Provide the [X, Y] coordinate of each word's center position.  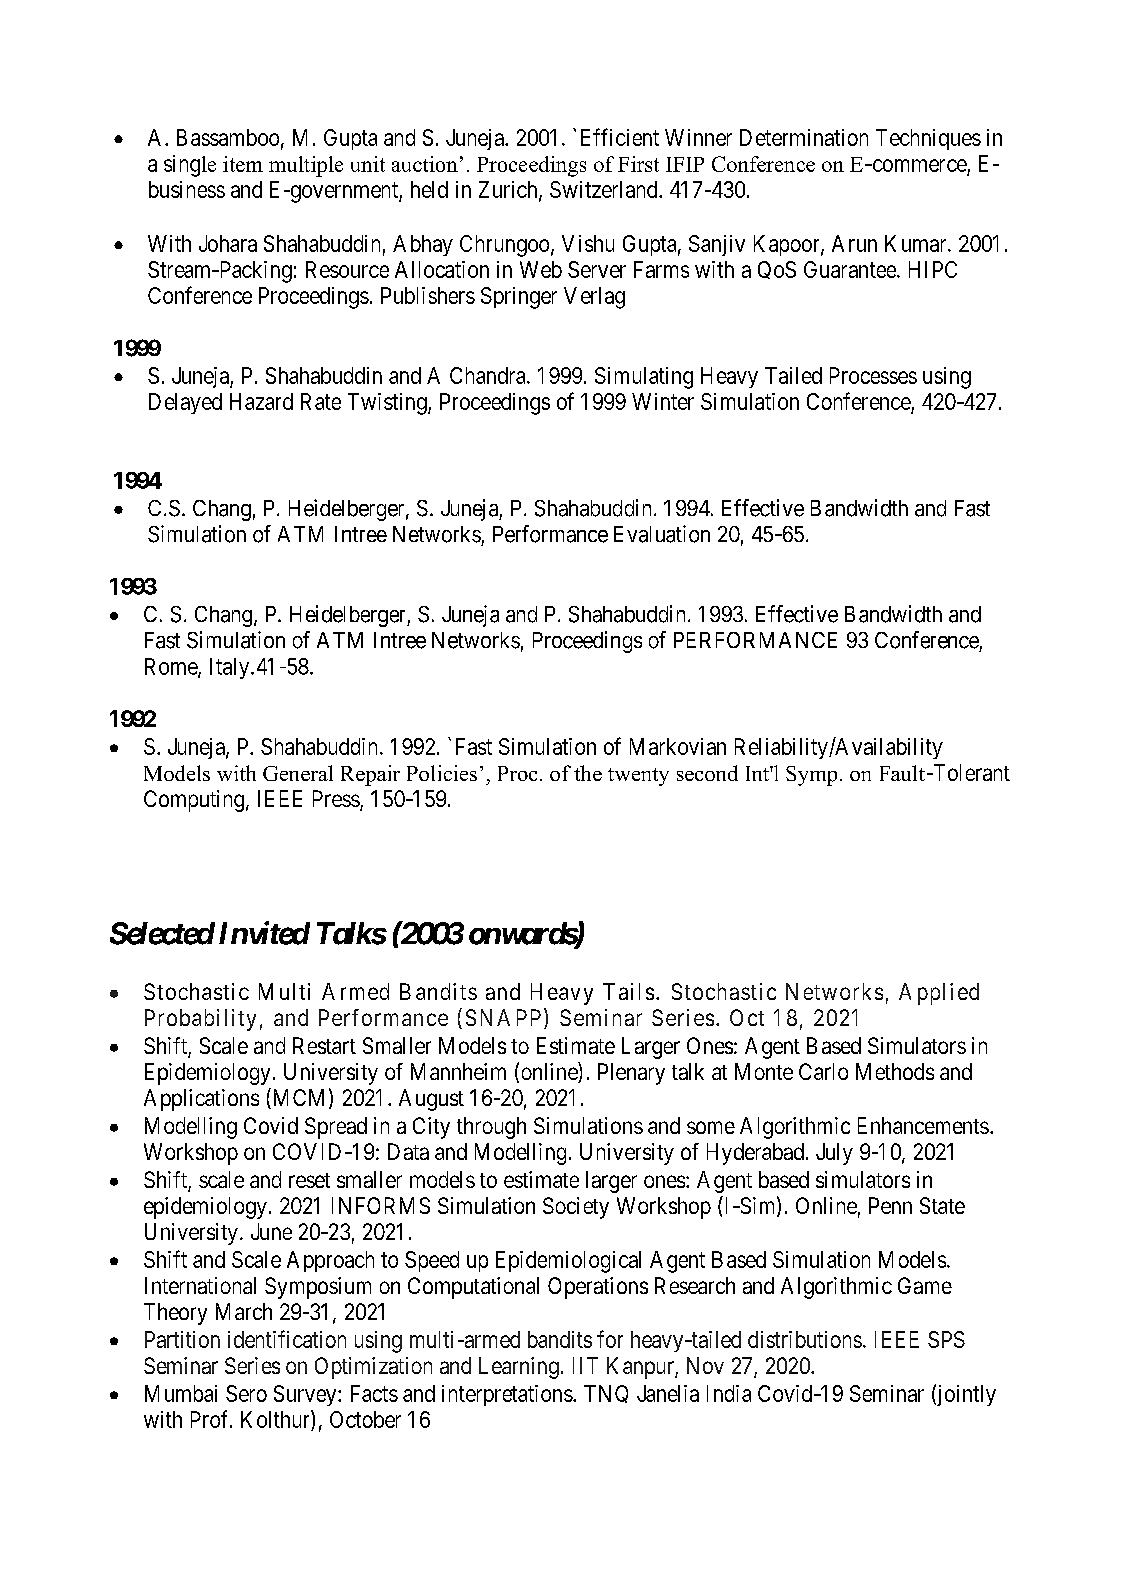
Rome [172, 667]
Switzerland [605, 189]
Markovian [678, 746]
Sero [246, 1393]
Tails [628, 991]
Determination [804, 137]
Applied [939, 994]
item [243, 164]
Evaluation [662, 534]
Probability [200, 1020]
